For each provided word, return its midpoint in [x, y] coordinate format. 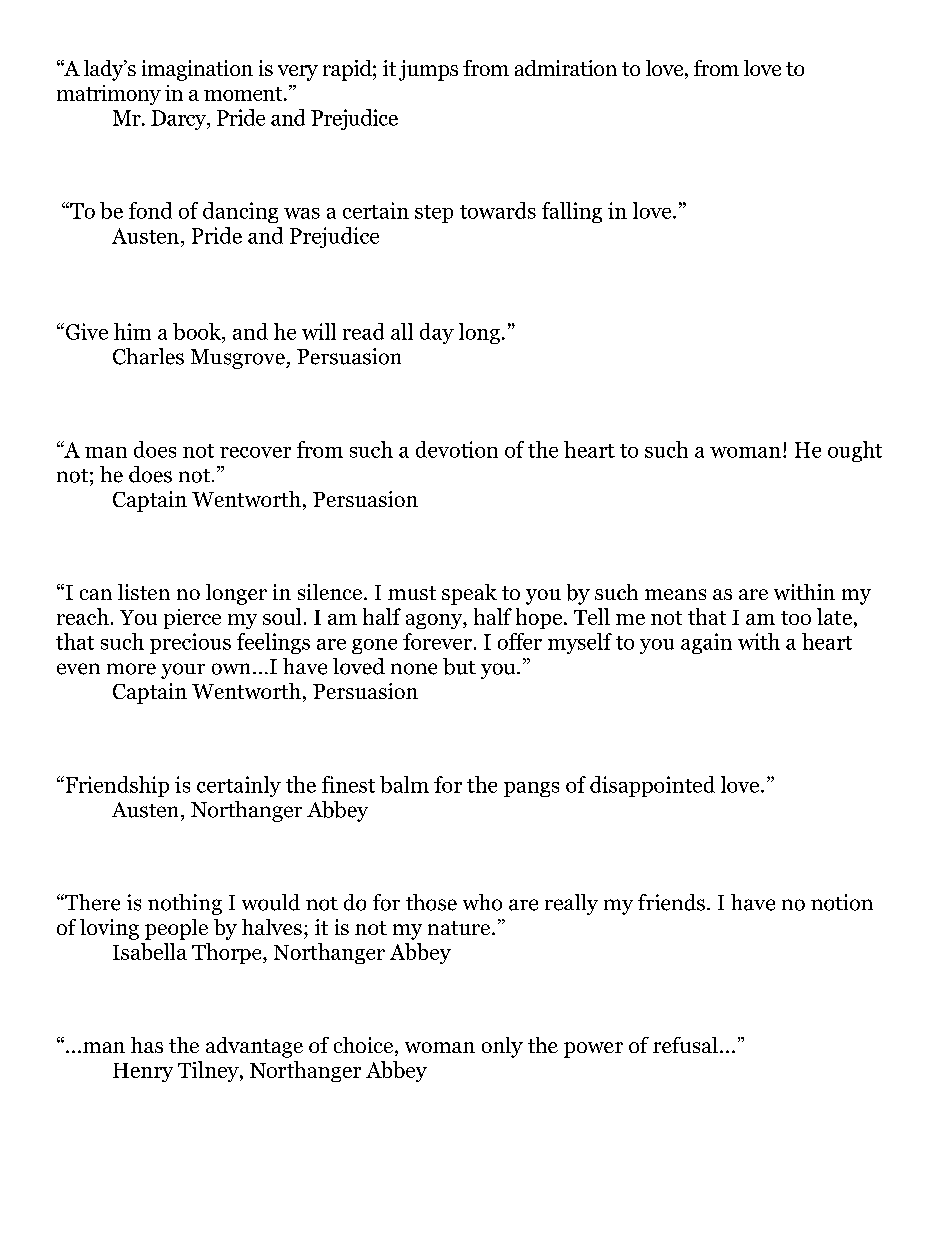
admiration [566, 68]
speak [469, 594]
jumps [428, 70]
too [796, 618]
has [147, 1045]
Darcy [180, 120]
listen [144, 592]
